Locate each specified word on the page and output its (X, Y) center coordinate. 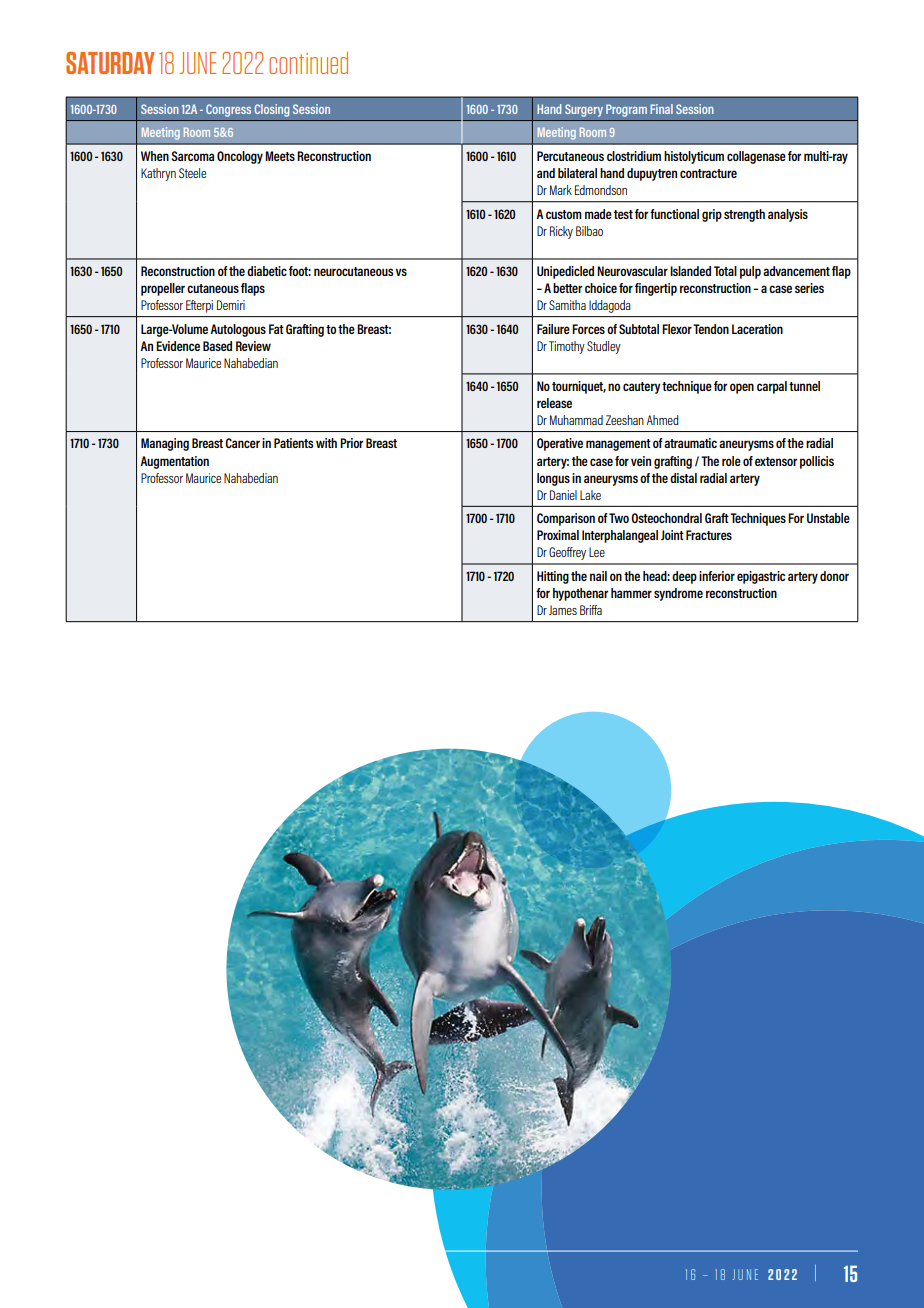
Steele (192, 173)
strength (744, 215)
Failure (553, 329)
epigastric (761, 577)
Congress (228, 110)
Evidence (178, 346)
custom (564, 214)
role (731, 461)
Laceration (757, 329)
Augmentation (174, 462)
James (563, 610)
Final (661, 109)
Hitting (553, 577)
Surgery (584, 110)
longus (553, 479)
